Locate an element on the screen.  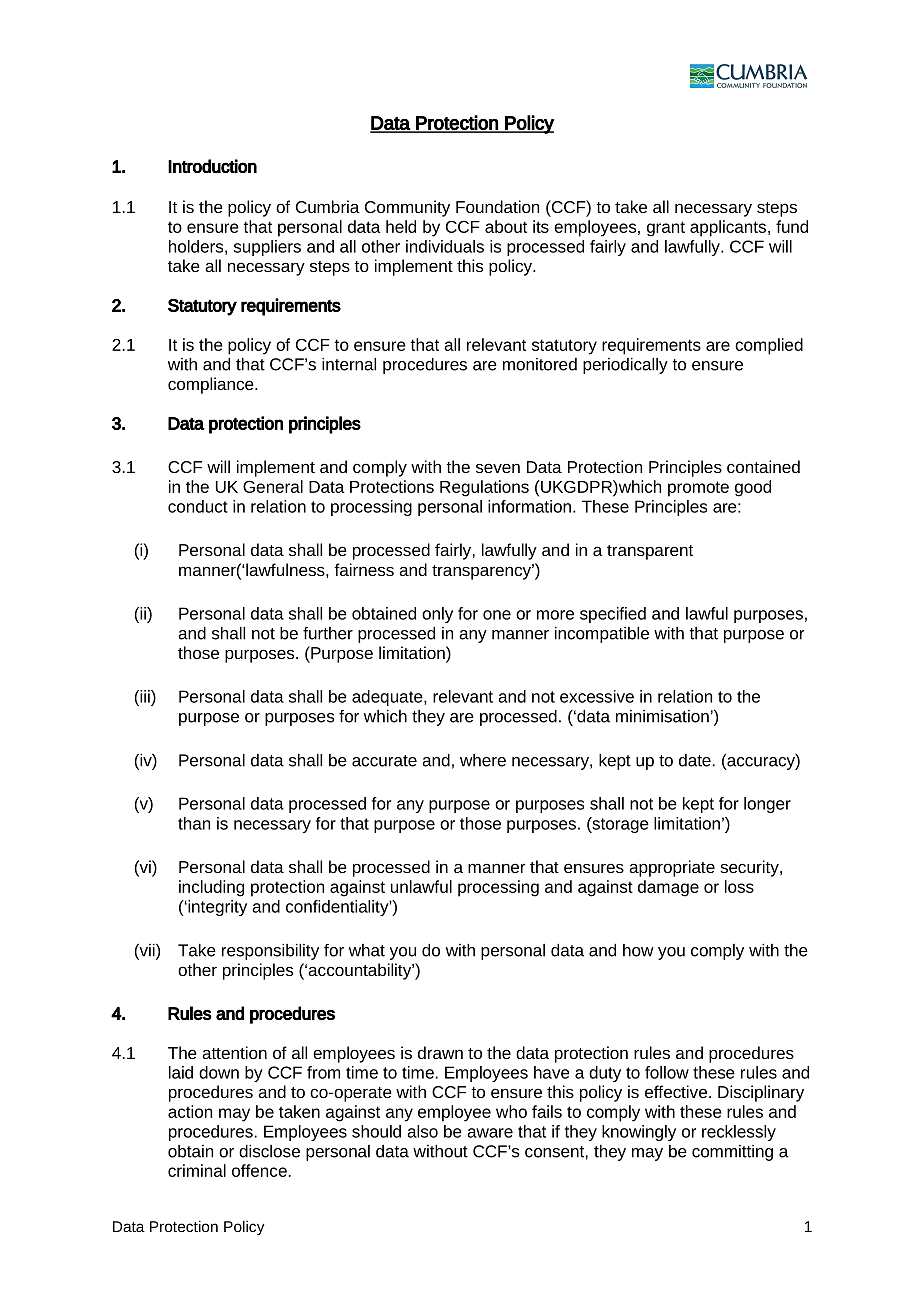
Introduction is located at coordinates (212, 166).
